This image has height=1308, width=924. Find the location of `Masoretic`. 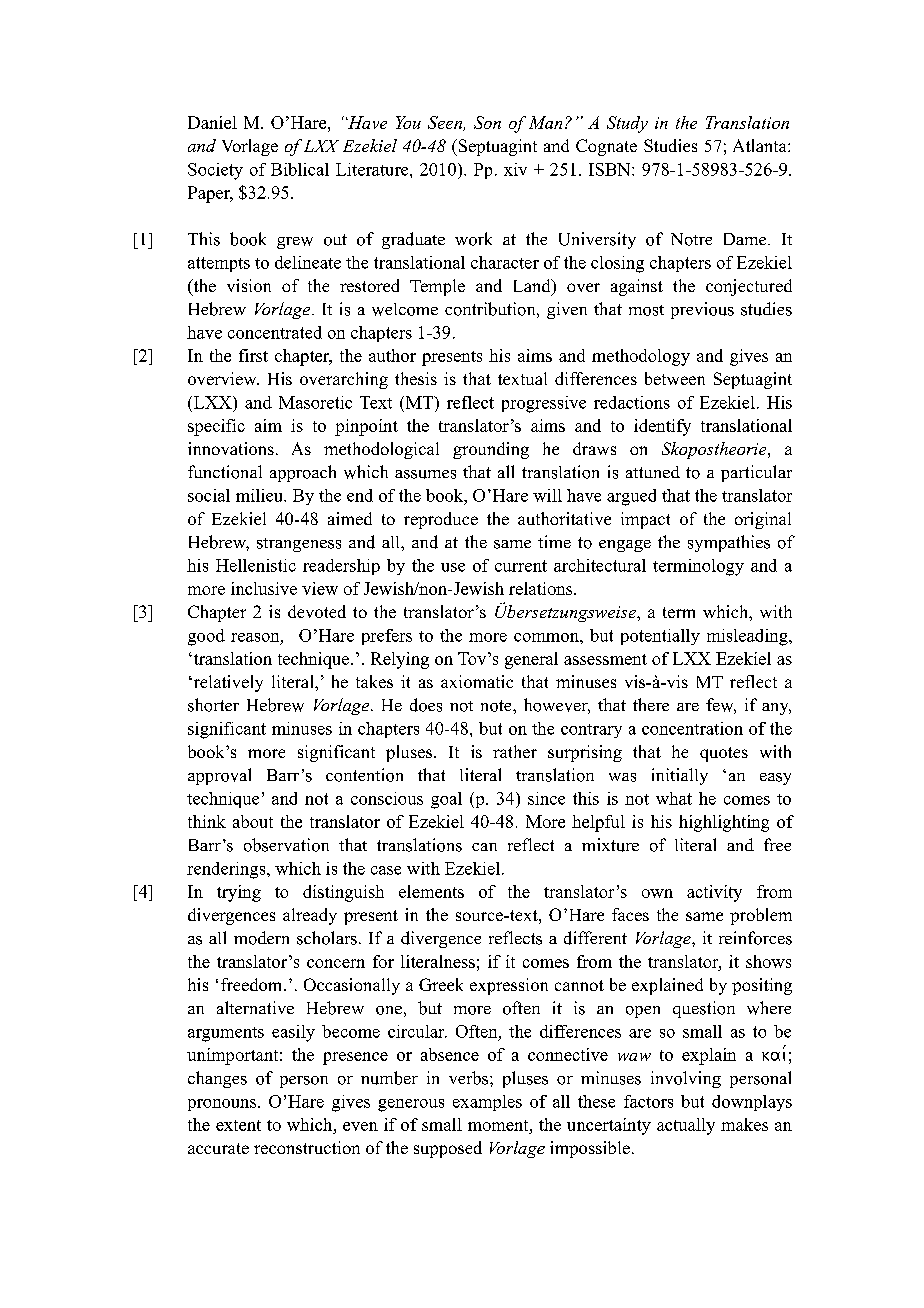

Masoretic is located at coordinates (315, 402).
